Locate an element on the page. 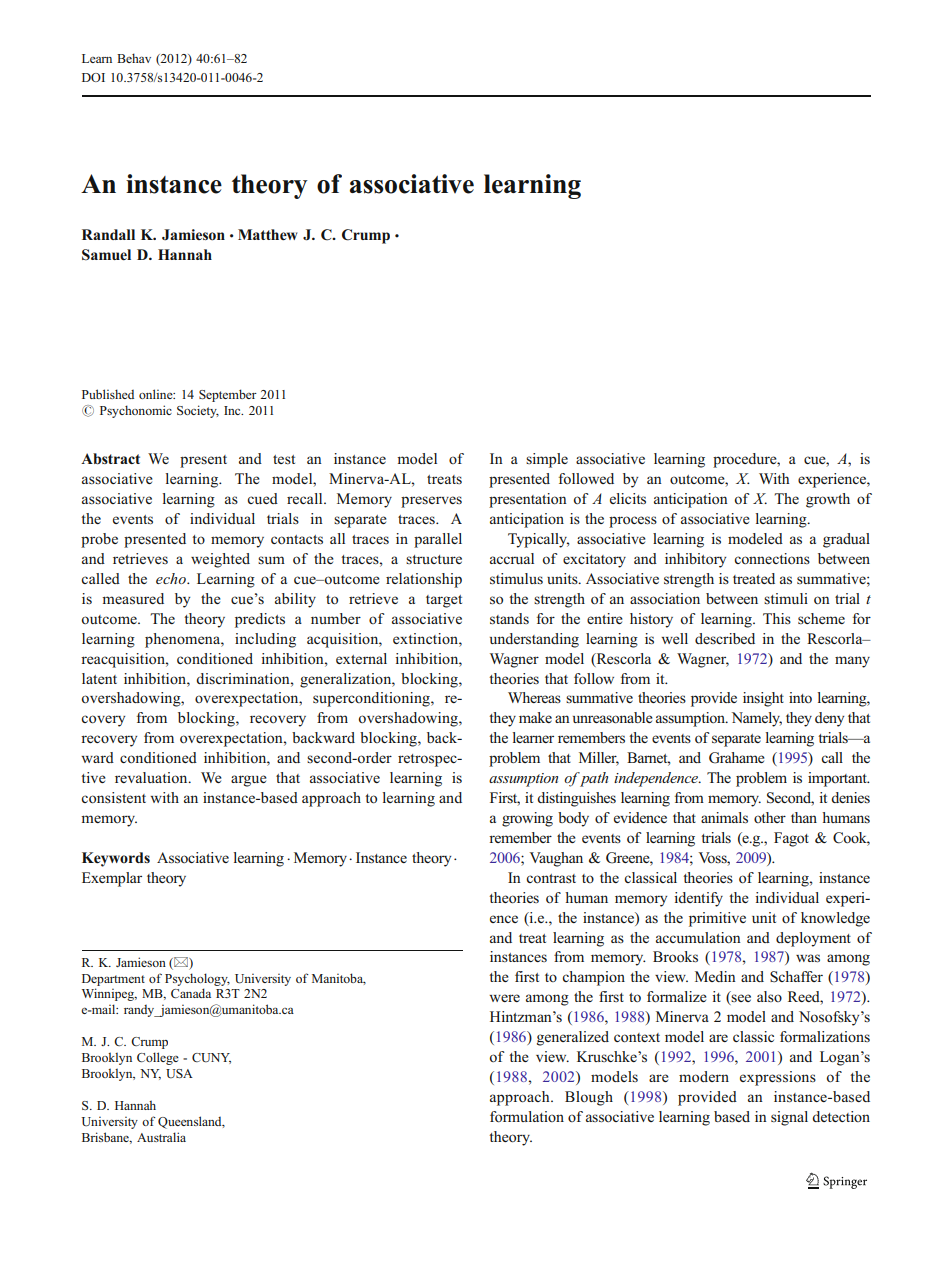 This image has height=1265, width=952. Behav is located at coordinates (134, 58).
